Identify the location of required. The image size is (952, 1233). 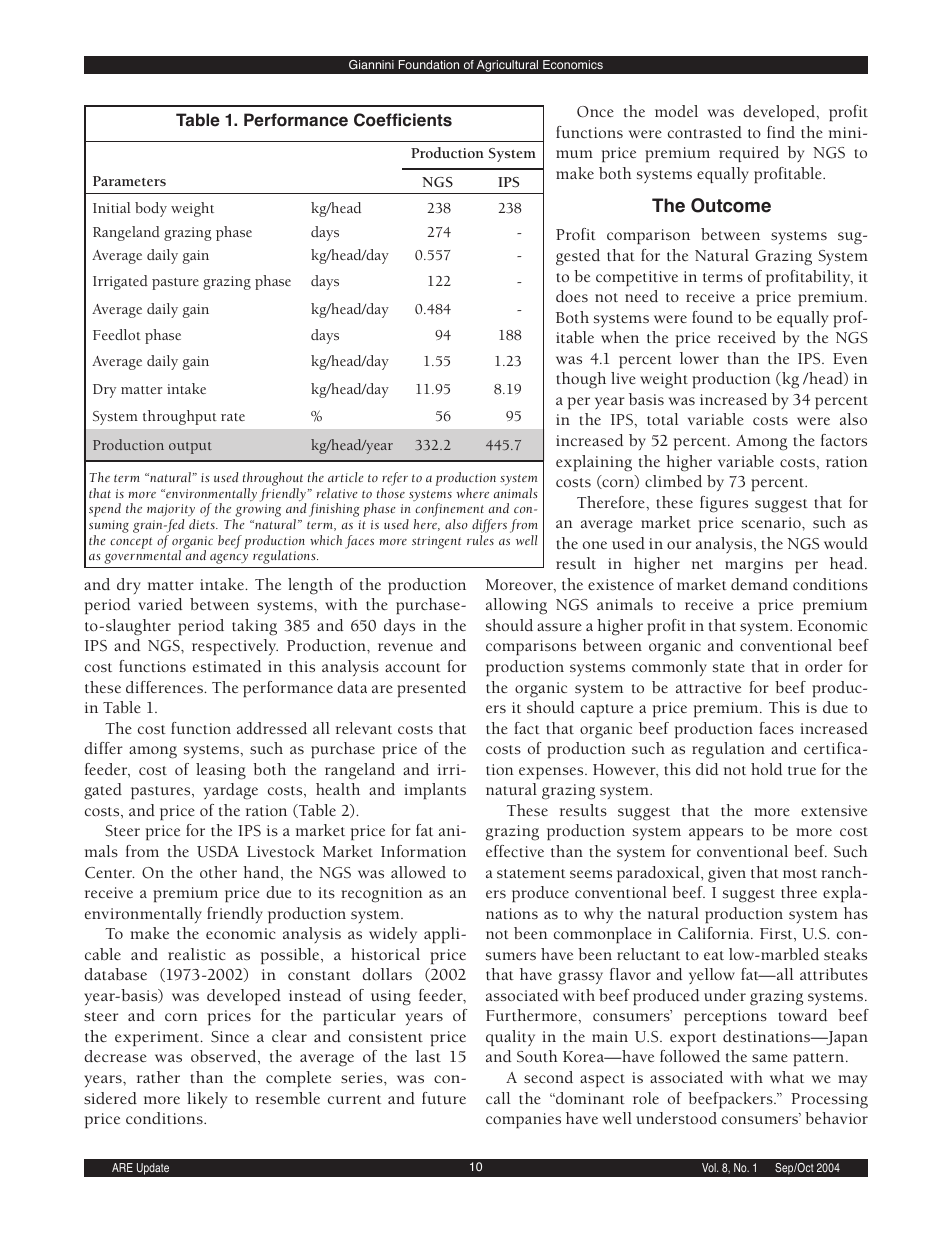
(749, 154).
